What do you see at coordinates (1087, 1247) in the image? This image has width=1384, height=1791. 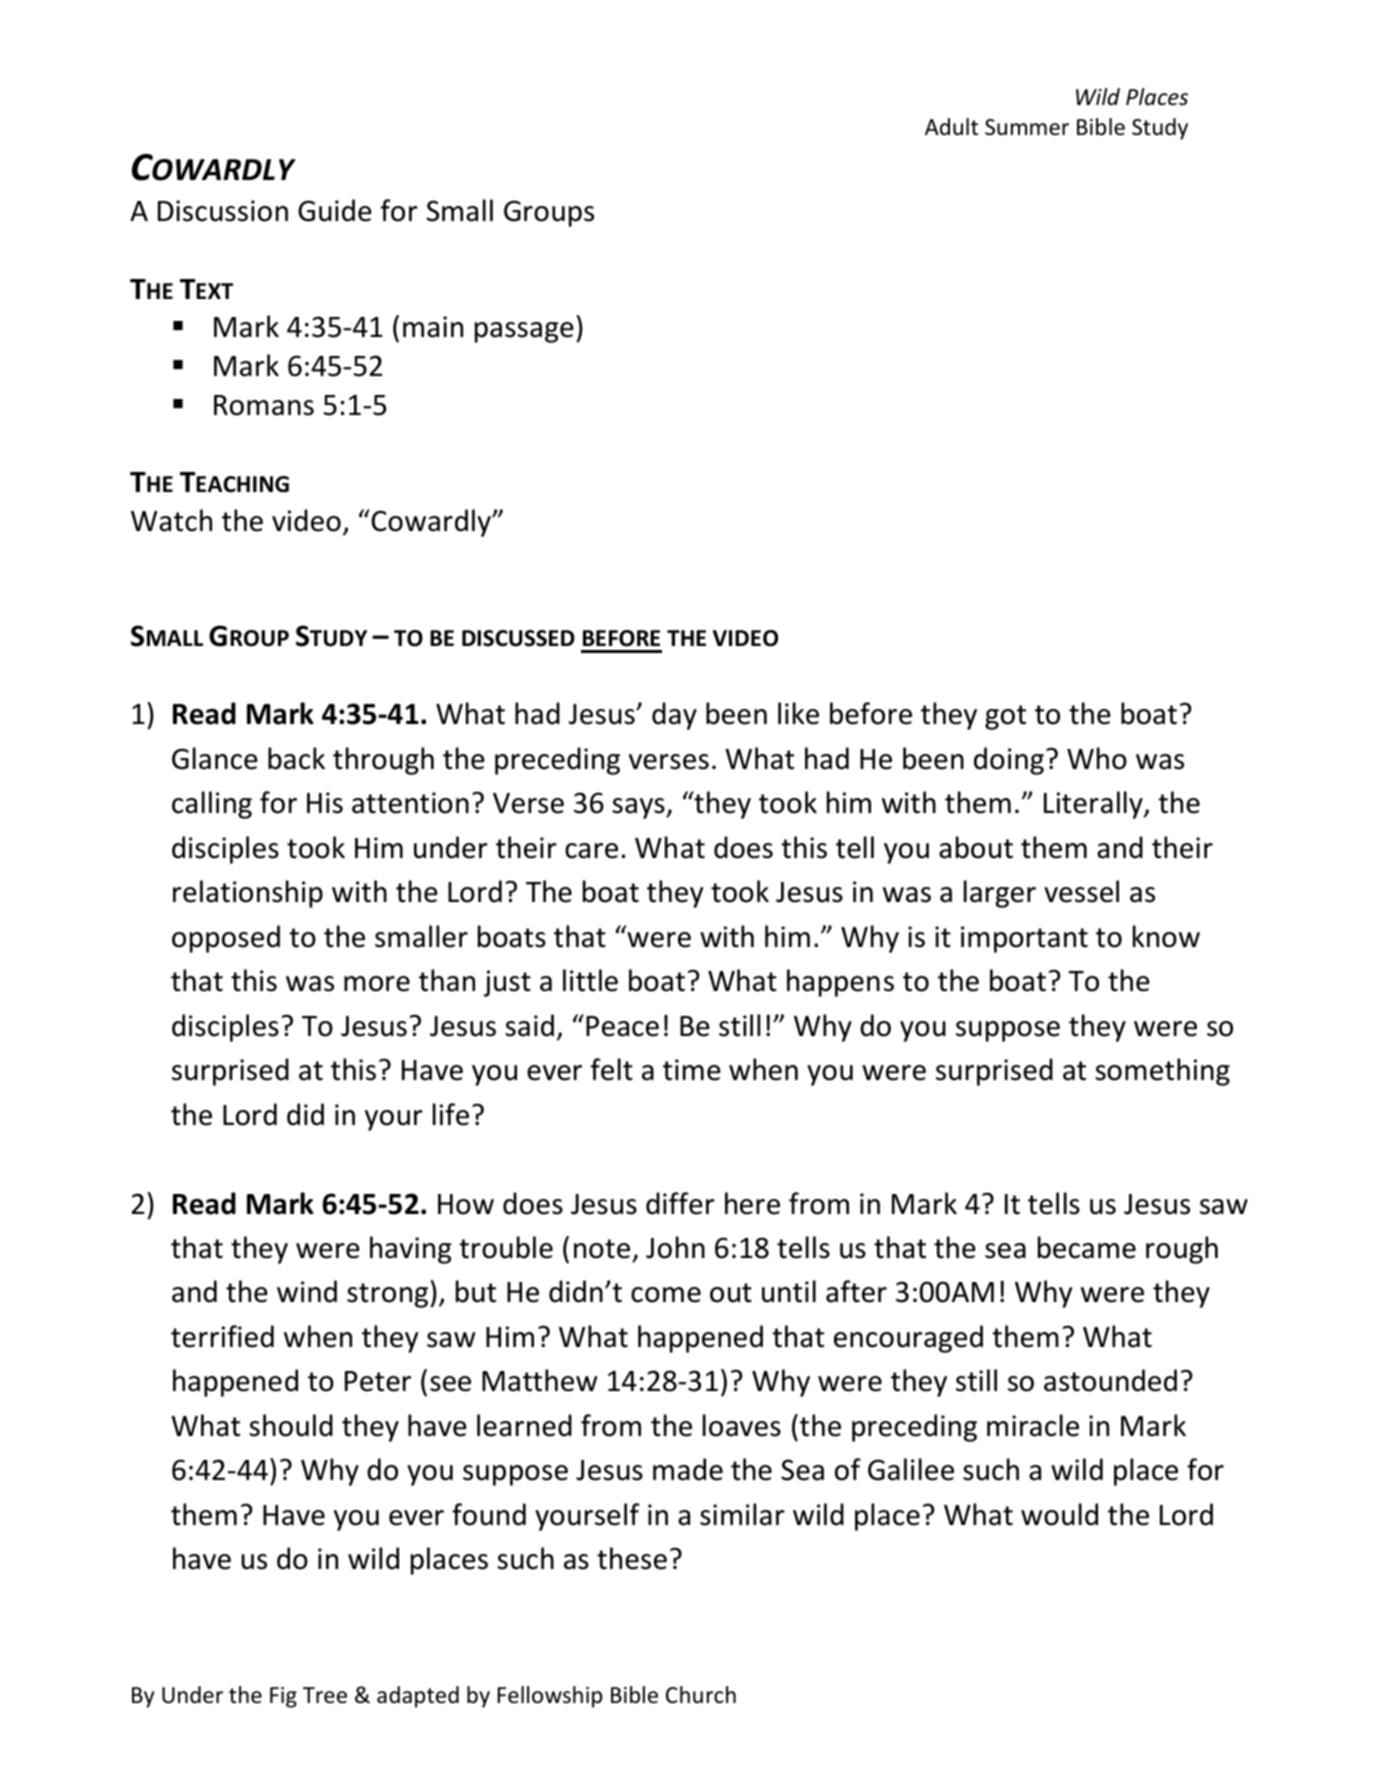 I see `became` at bounding box center [1087, 1247].
